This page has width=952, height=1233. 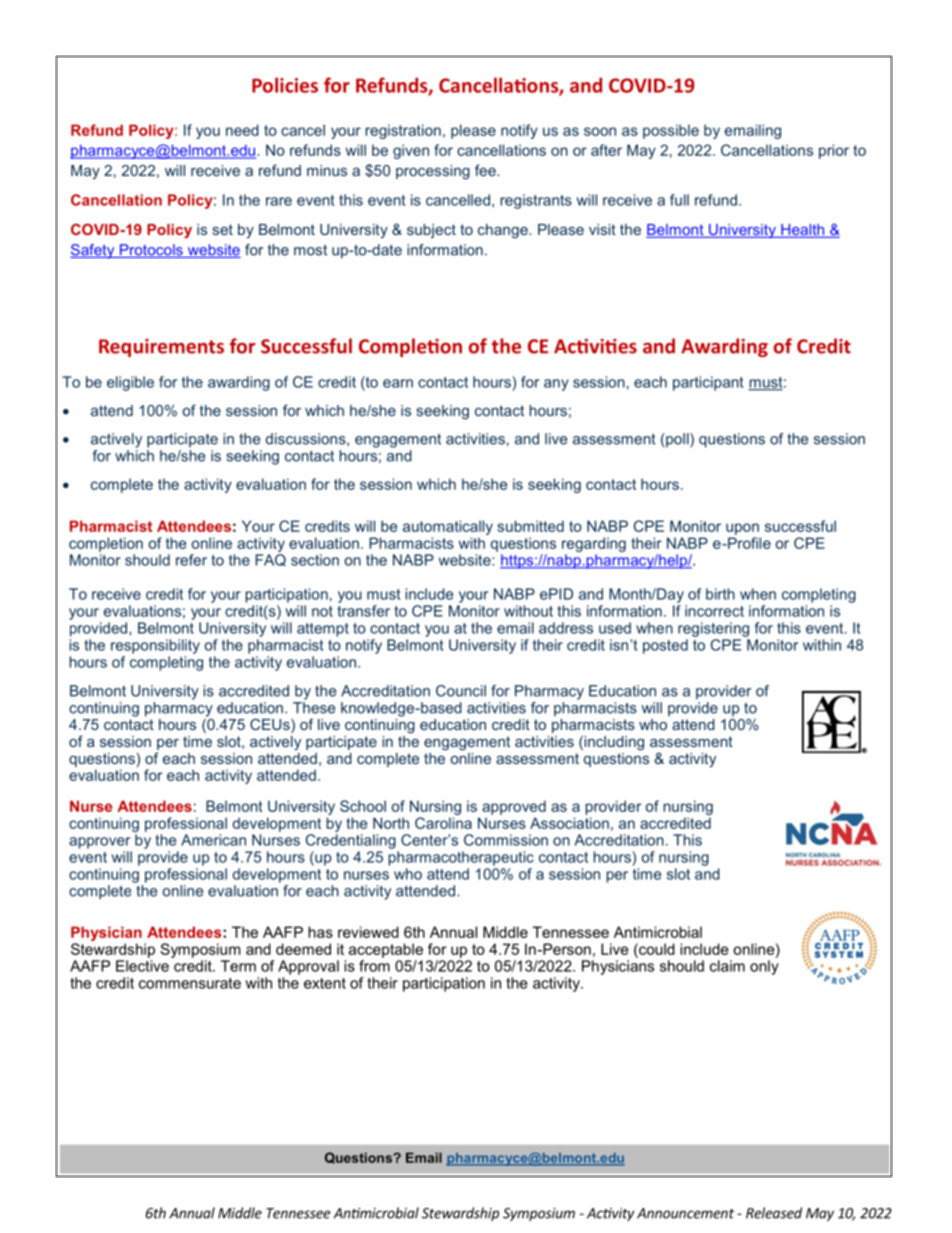 What do you see at coordinates (671, 131) in the page?
I see `possible` at bounding box center [671, 131].
